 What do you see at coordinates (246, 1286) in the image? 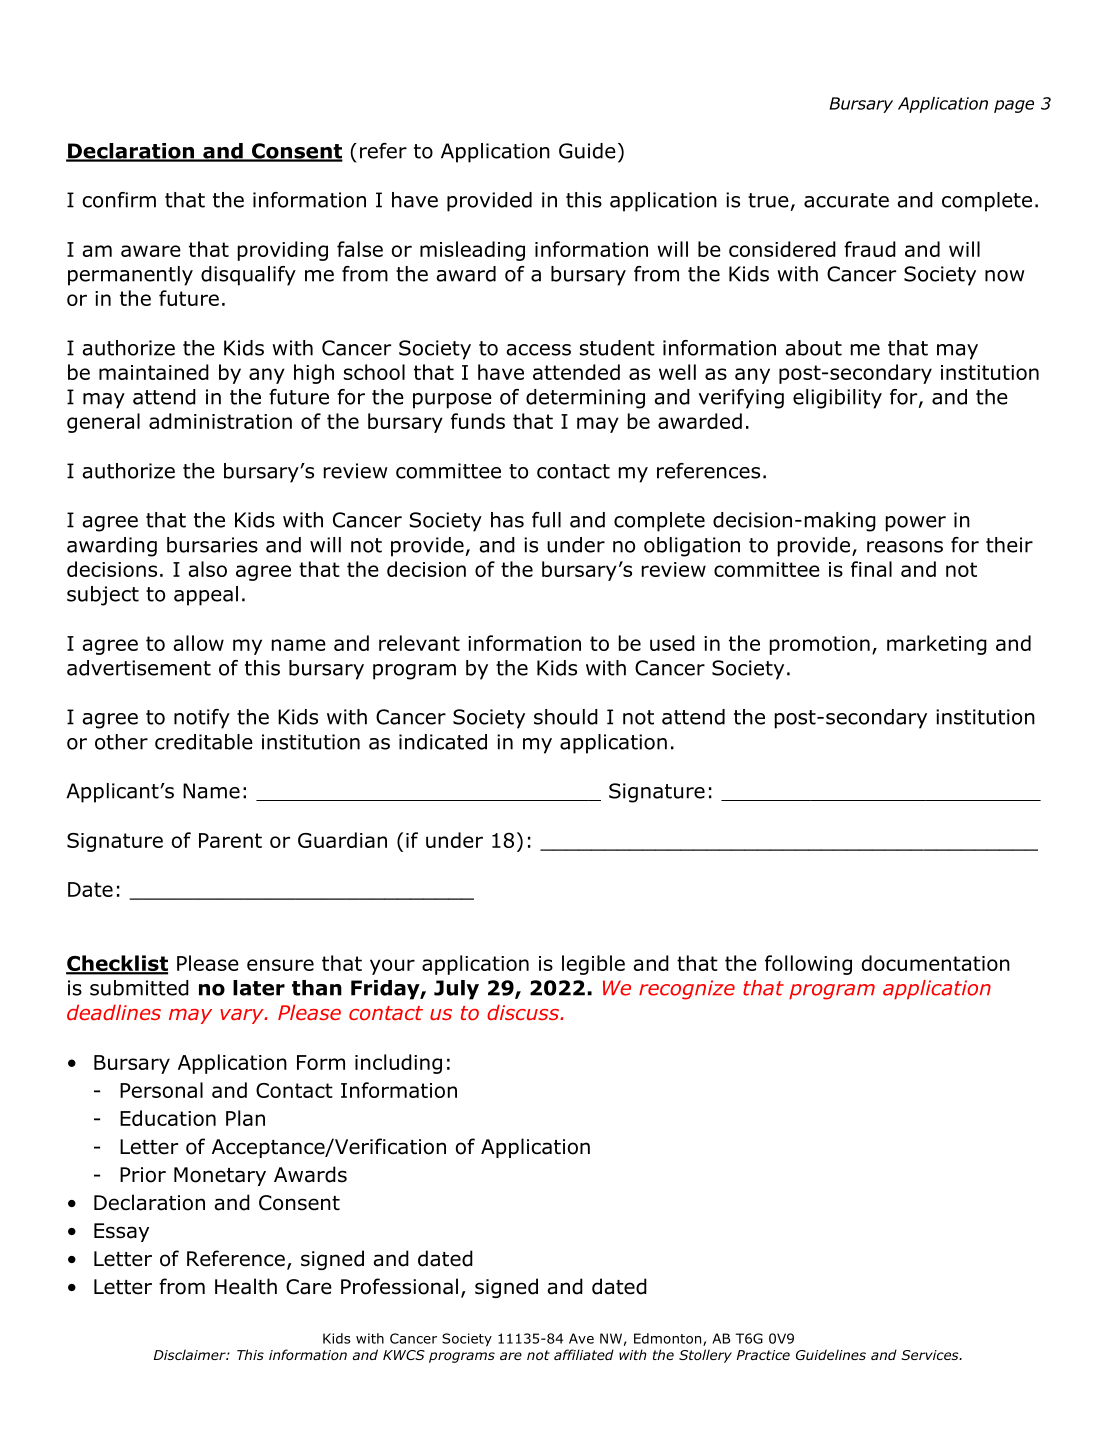
I see `Health` at bounding box center [246, 1286].
